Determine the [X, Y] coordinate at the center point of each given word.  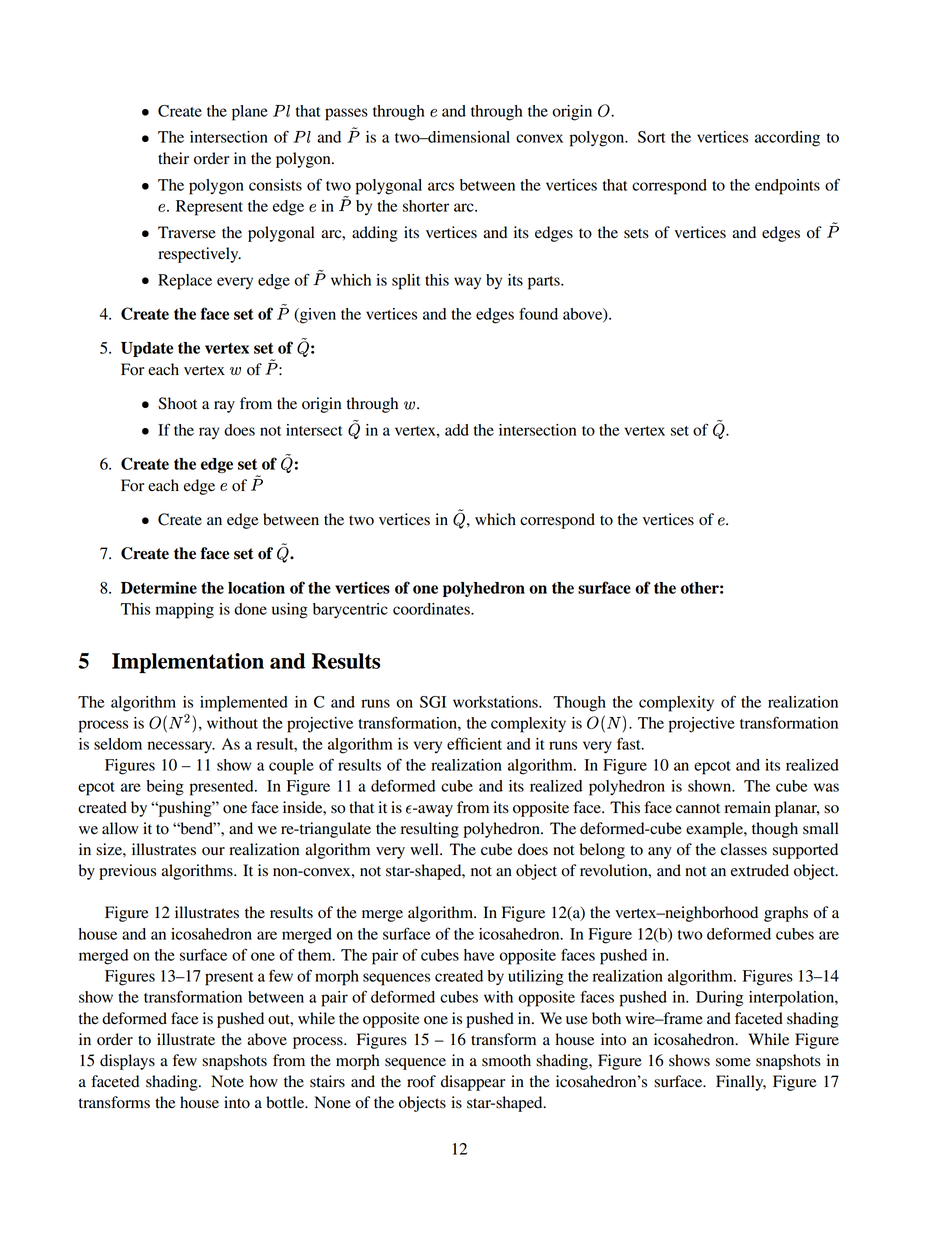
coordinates [432, 609]
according [787, 139]
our [213, 851]
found [538, 313]
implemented [244, 704]
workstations [496, 702]
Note [227, 1081]
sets [636, 233]
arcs [441, 186]
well [425, 849]
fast [630, 743]
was [826, 787]
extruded [760, 870]
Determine [159, 587]
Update [147, 349]
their [173, 158]
